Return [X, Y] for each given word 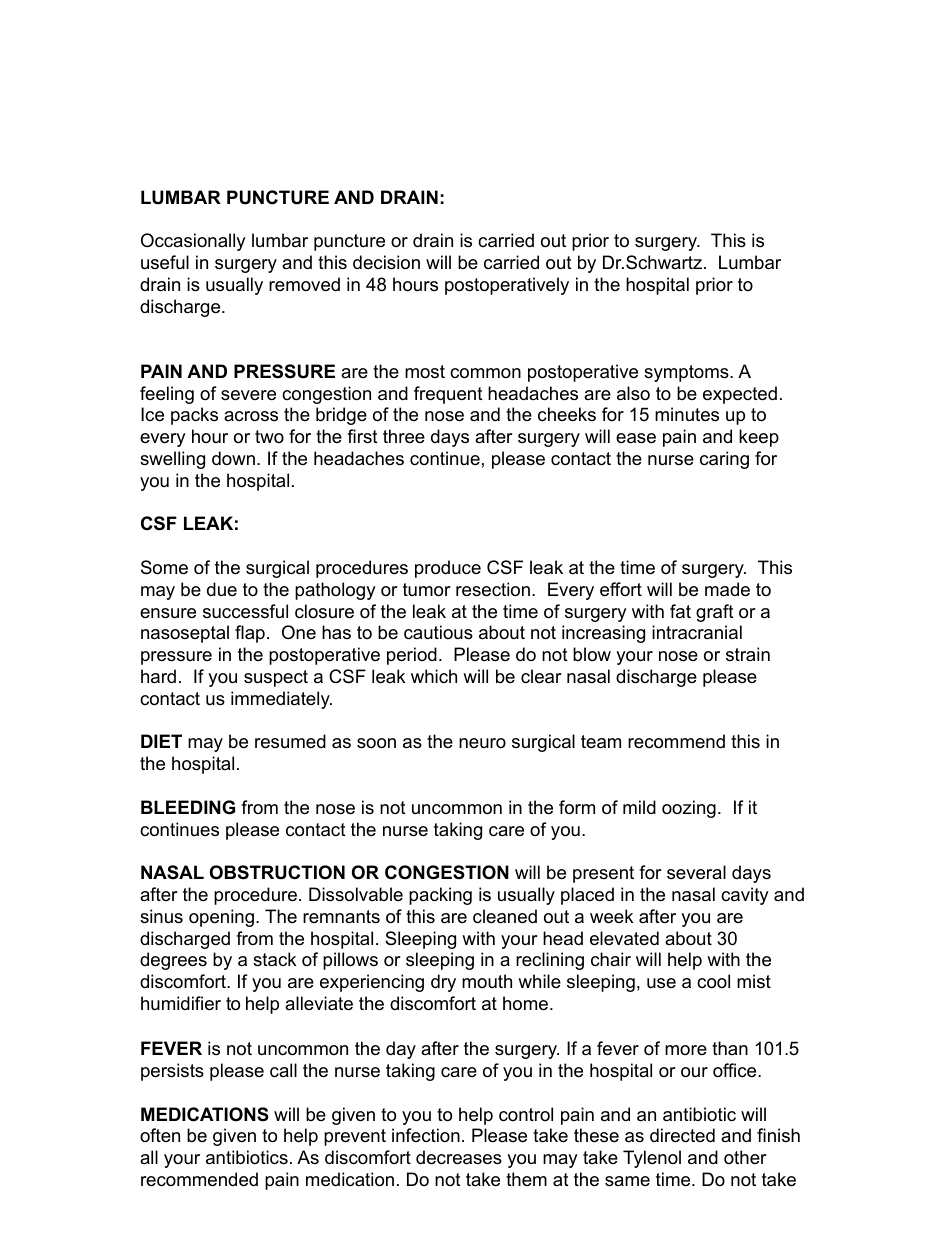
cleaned [505, 916]
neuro [482, 743]
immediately [281, 700]
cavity [745, 896]
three [404, 436]
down [233, 458]
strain [748, 654]
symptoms [687, 373]
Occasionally [193, 242]
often [160, 1135]
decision [386, 262]
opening [221, 918]
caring [724, 460]
